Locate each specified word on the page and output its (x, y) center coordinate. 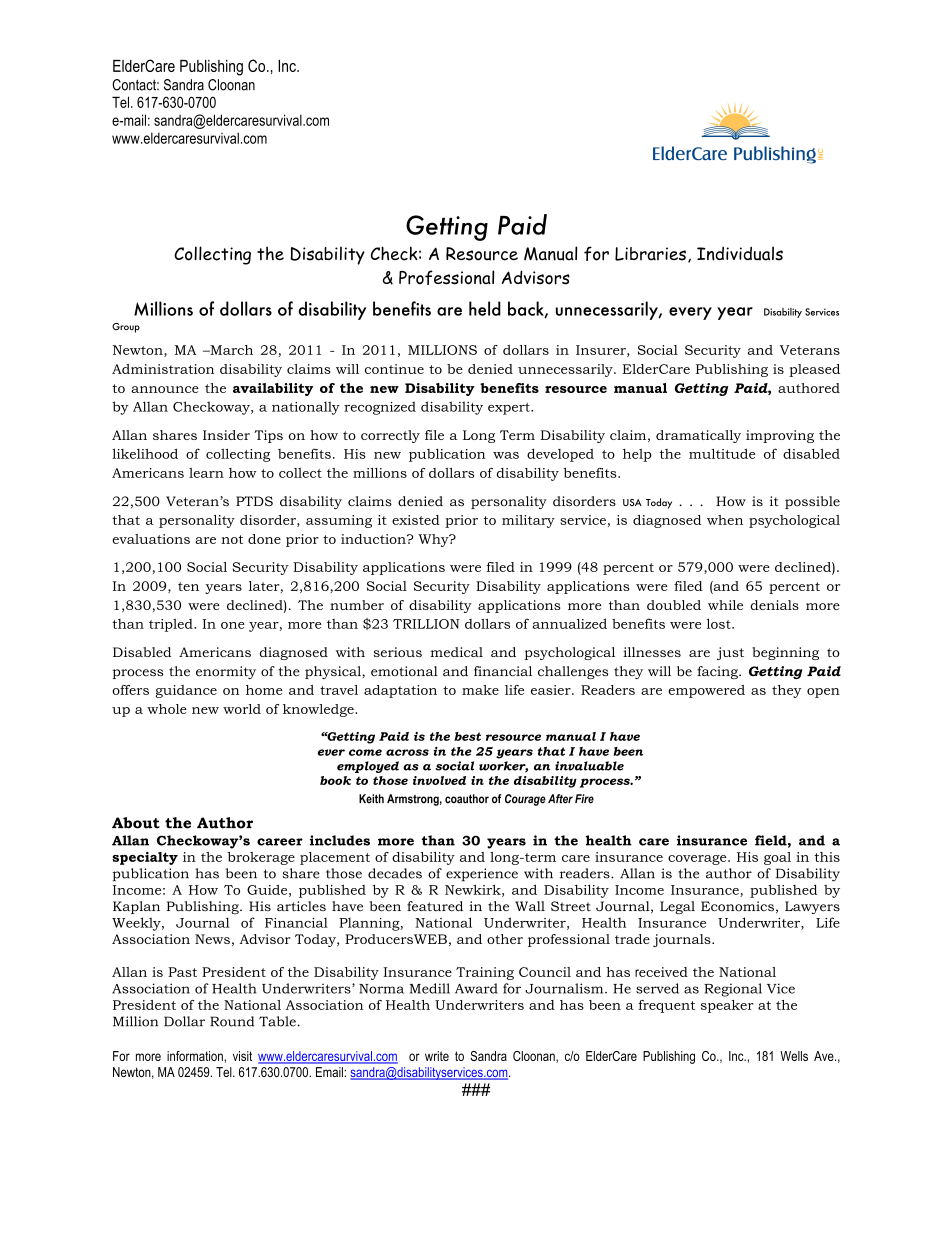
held (485, 308)
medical (456, 652)
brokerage (261, 858)
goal (777, 858)
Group (126, 328)
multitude (722, 453)
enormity (226, 672)
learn (206, 473)
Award (476, 988)
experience (482, 875)
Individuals (740, 253)
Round (232, 1021)
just (730, 653)
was (506, 455)
